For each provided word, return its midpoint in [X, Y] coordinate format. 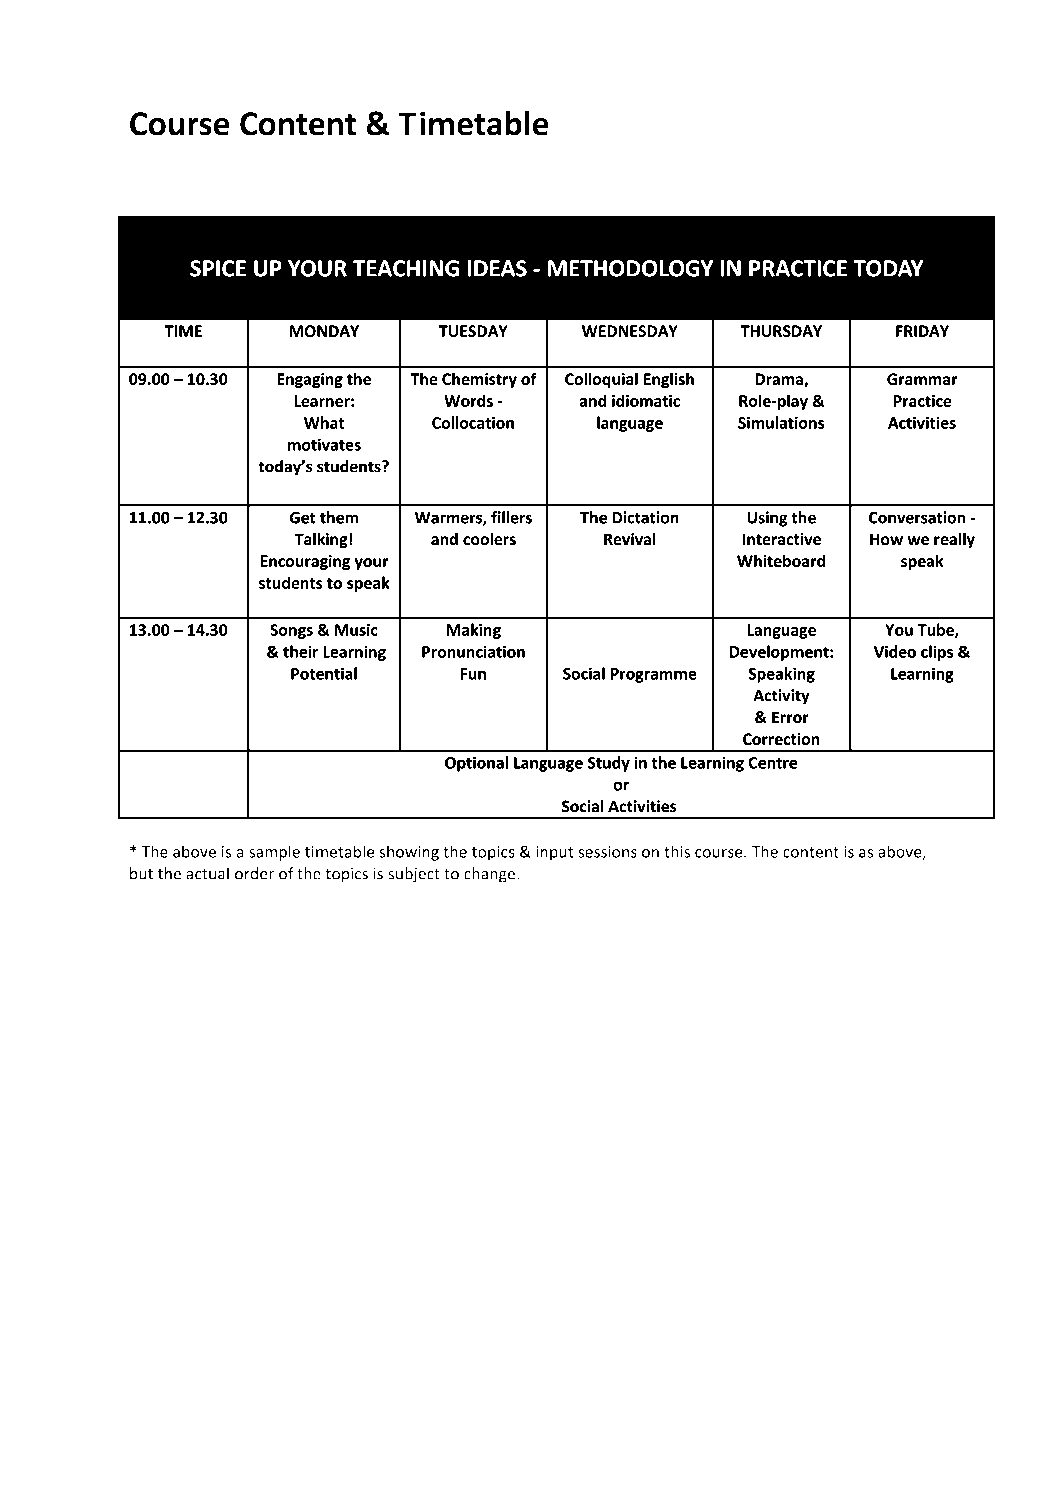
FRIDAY [922, 331]
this [677, 851]
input [554, 853]
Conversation [917, 517]
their [300, 651]
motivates [324, 444]
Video [895, 651]
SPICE [218, 268]
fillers [511, 517]
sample [274, 853]
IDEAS [497, 268]
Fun [473, 674]
